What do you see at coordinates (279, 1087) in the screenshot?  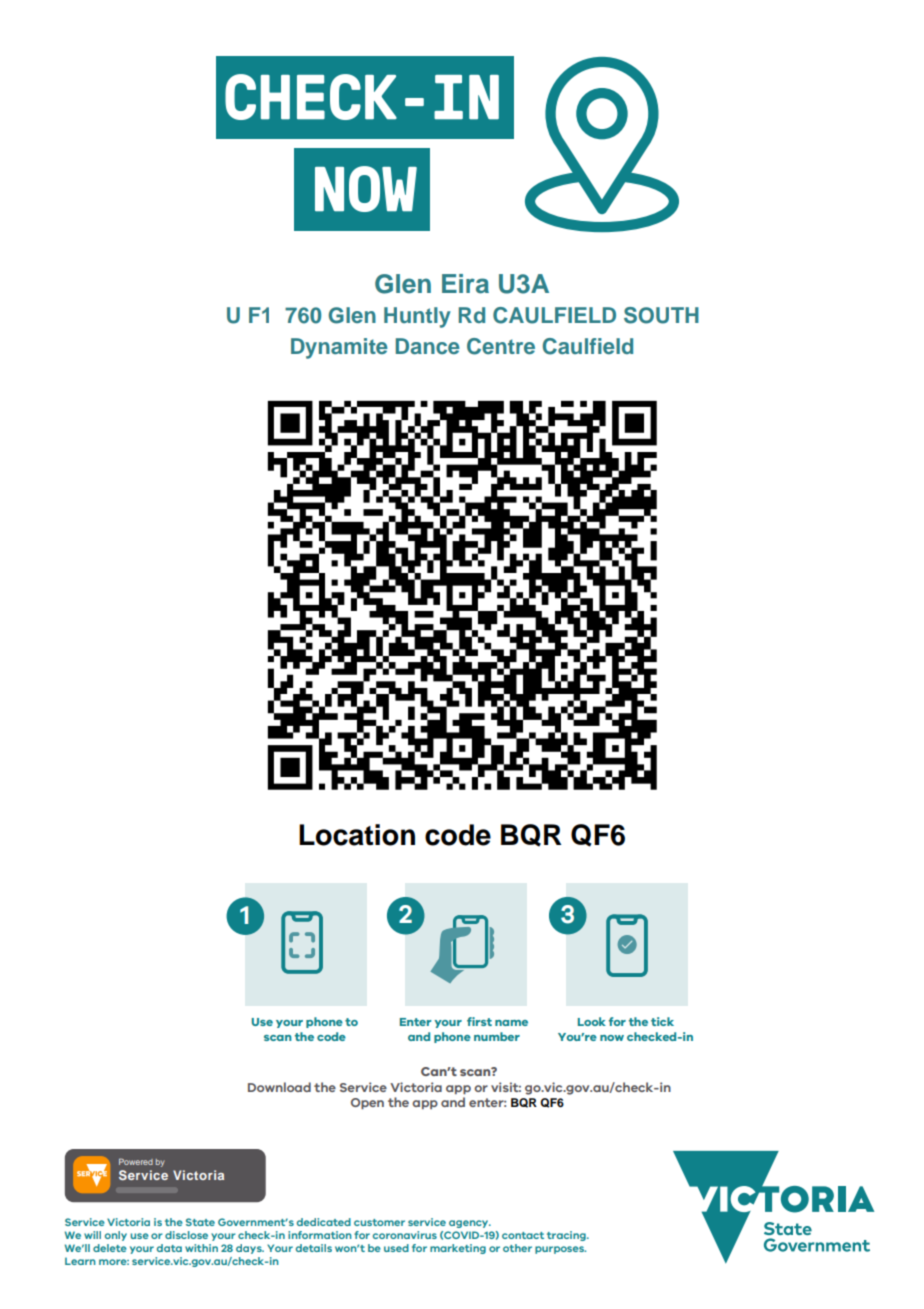 I see `Download` at bounding box center [279, 1087].
